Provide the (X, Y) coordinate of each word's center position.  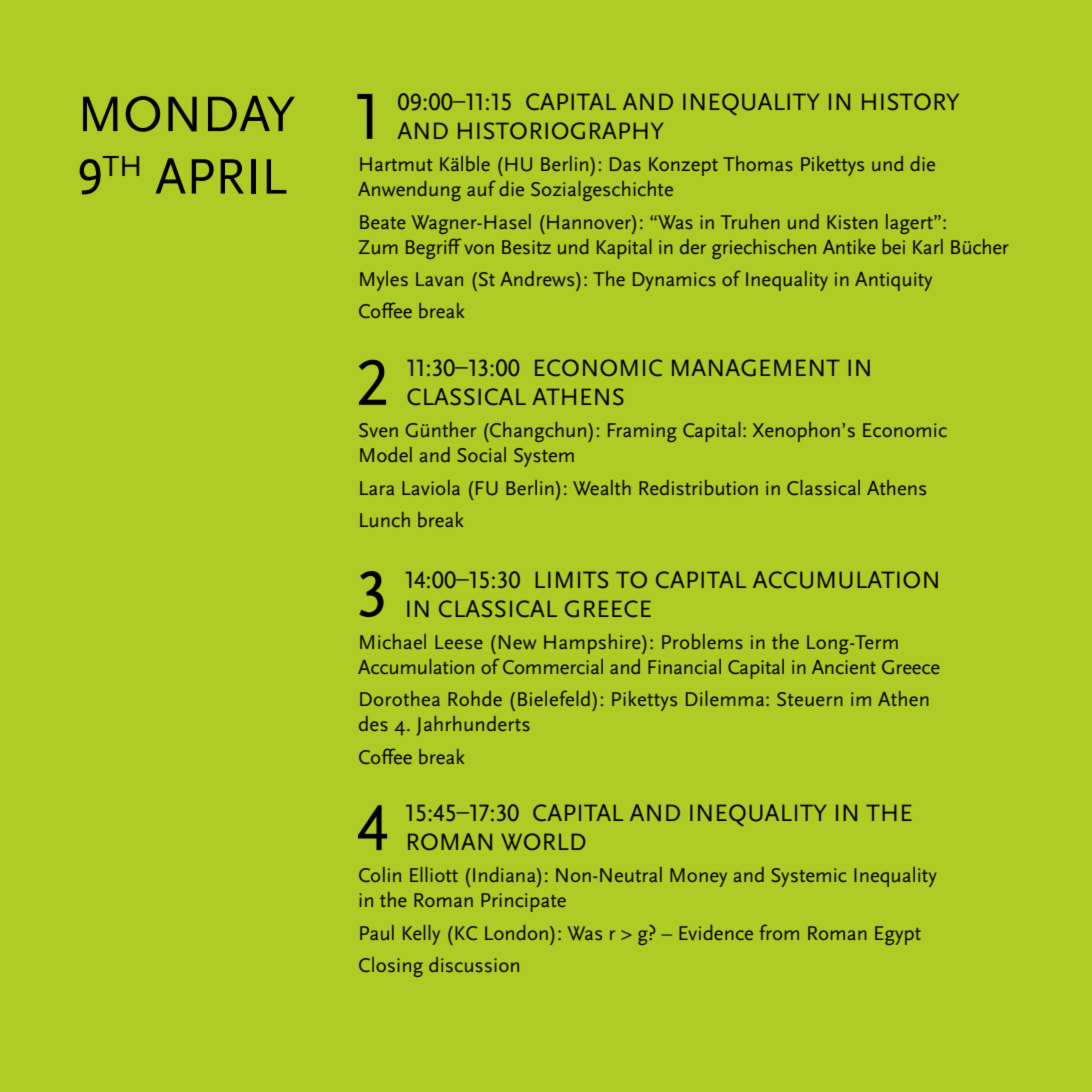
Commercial (553, 666)
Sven (378, 430)
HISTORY (910, 101)
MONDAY (189, 114)
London (516, 932)
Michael (393, 641)
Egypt (898, 935)
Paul (377, 932)
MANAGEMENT (756, 367)
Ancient (844, 667)
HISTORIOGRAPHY (560, 130)
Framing (642, 432)
